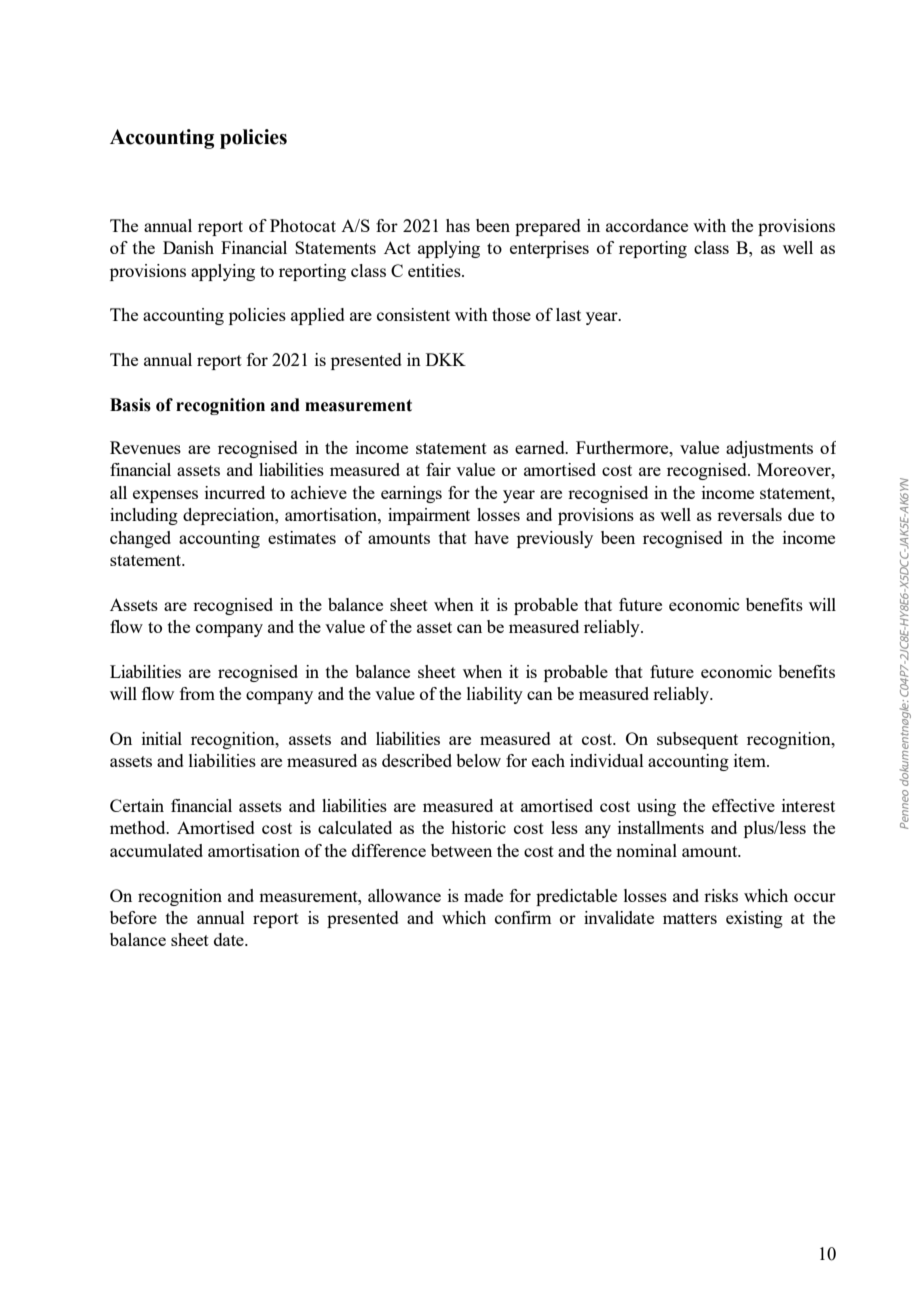  What do you see at coordinates (769, 449) in the screenshot?
I see `adjustments` at bounding box center [769, 449].
